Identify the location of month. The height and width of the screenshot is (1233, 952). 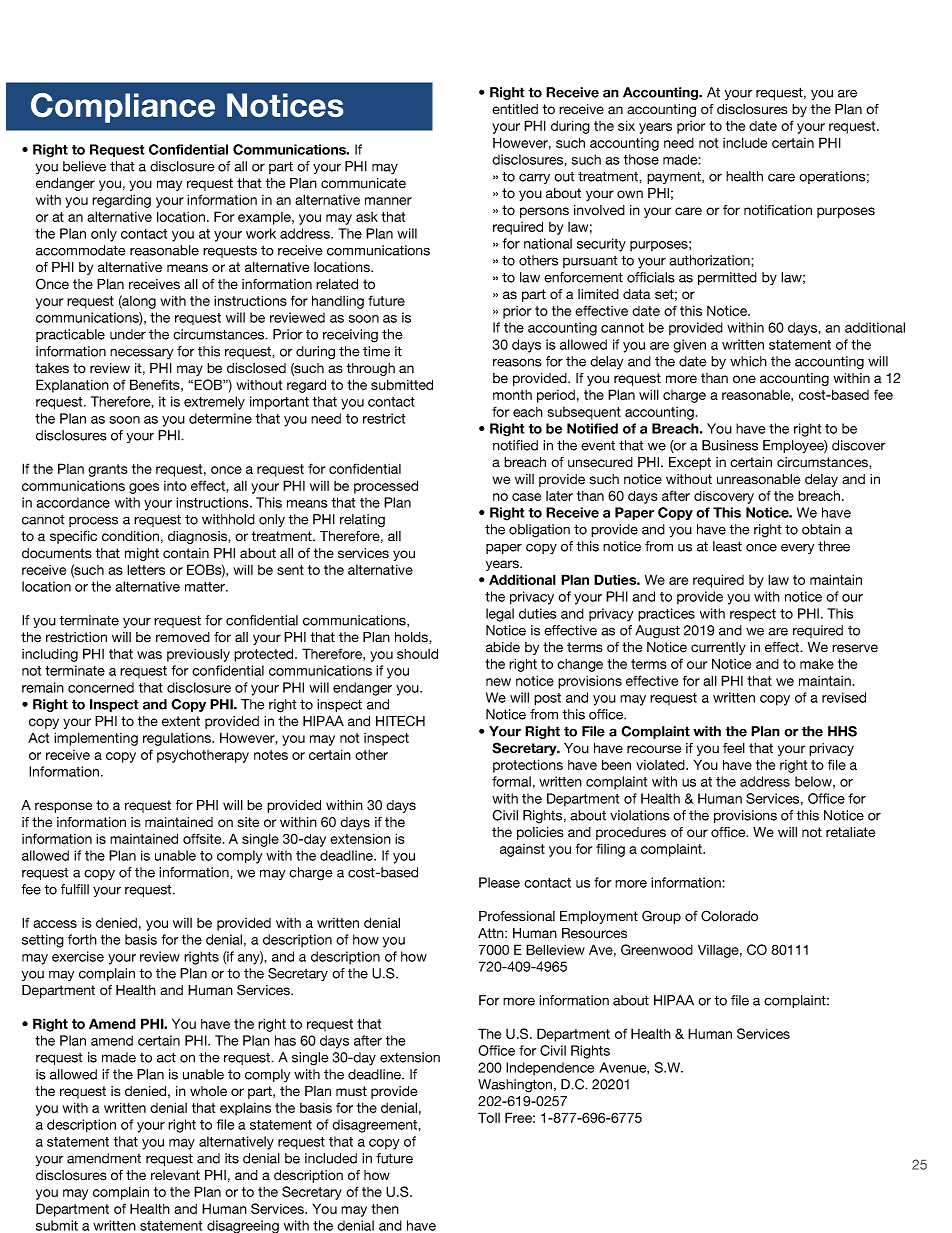
(512, 395).
